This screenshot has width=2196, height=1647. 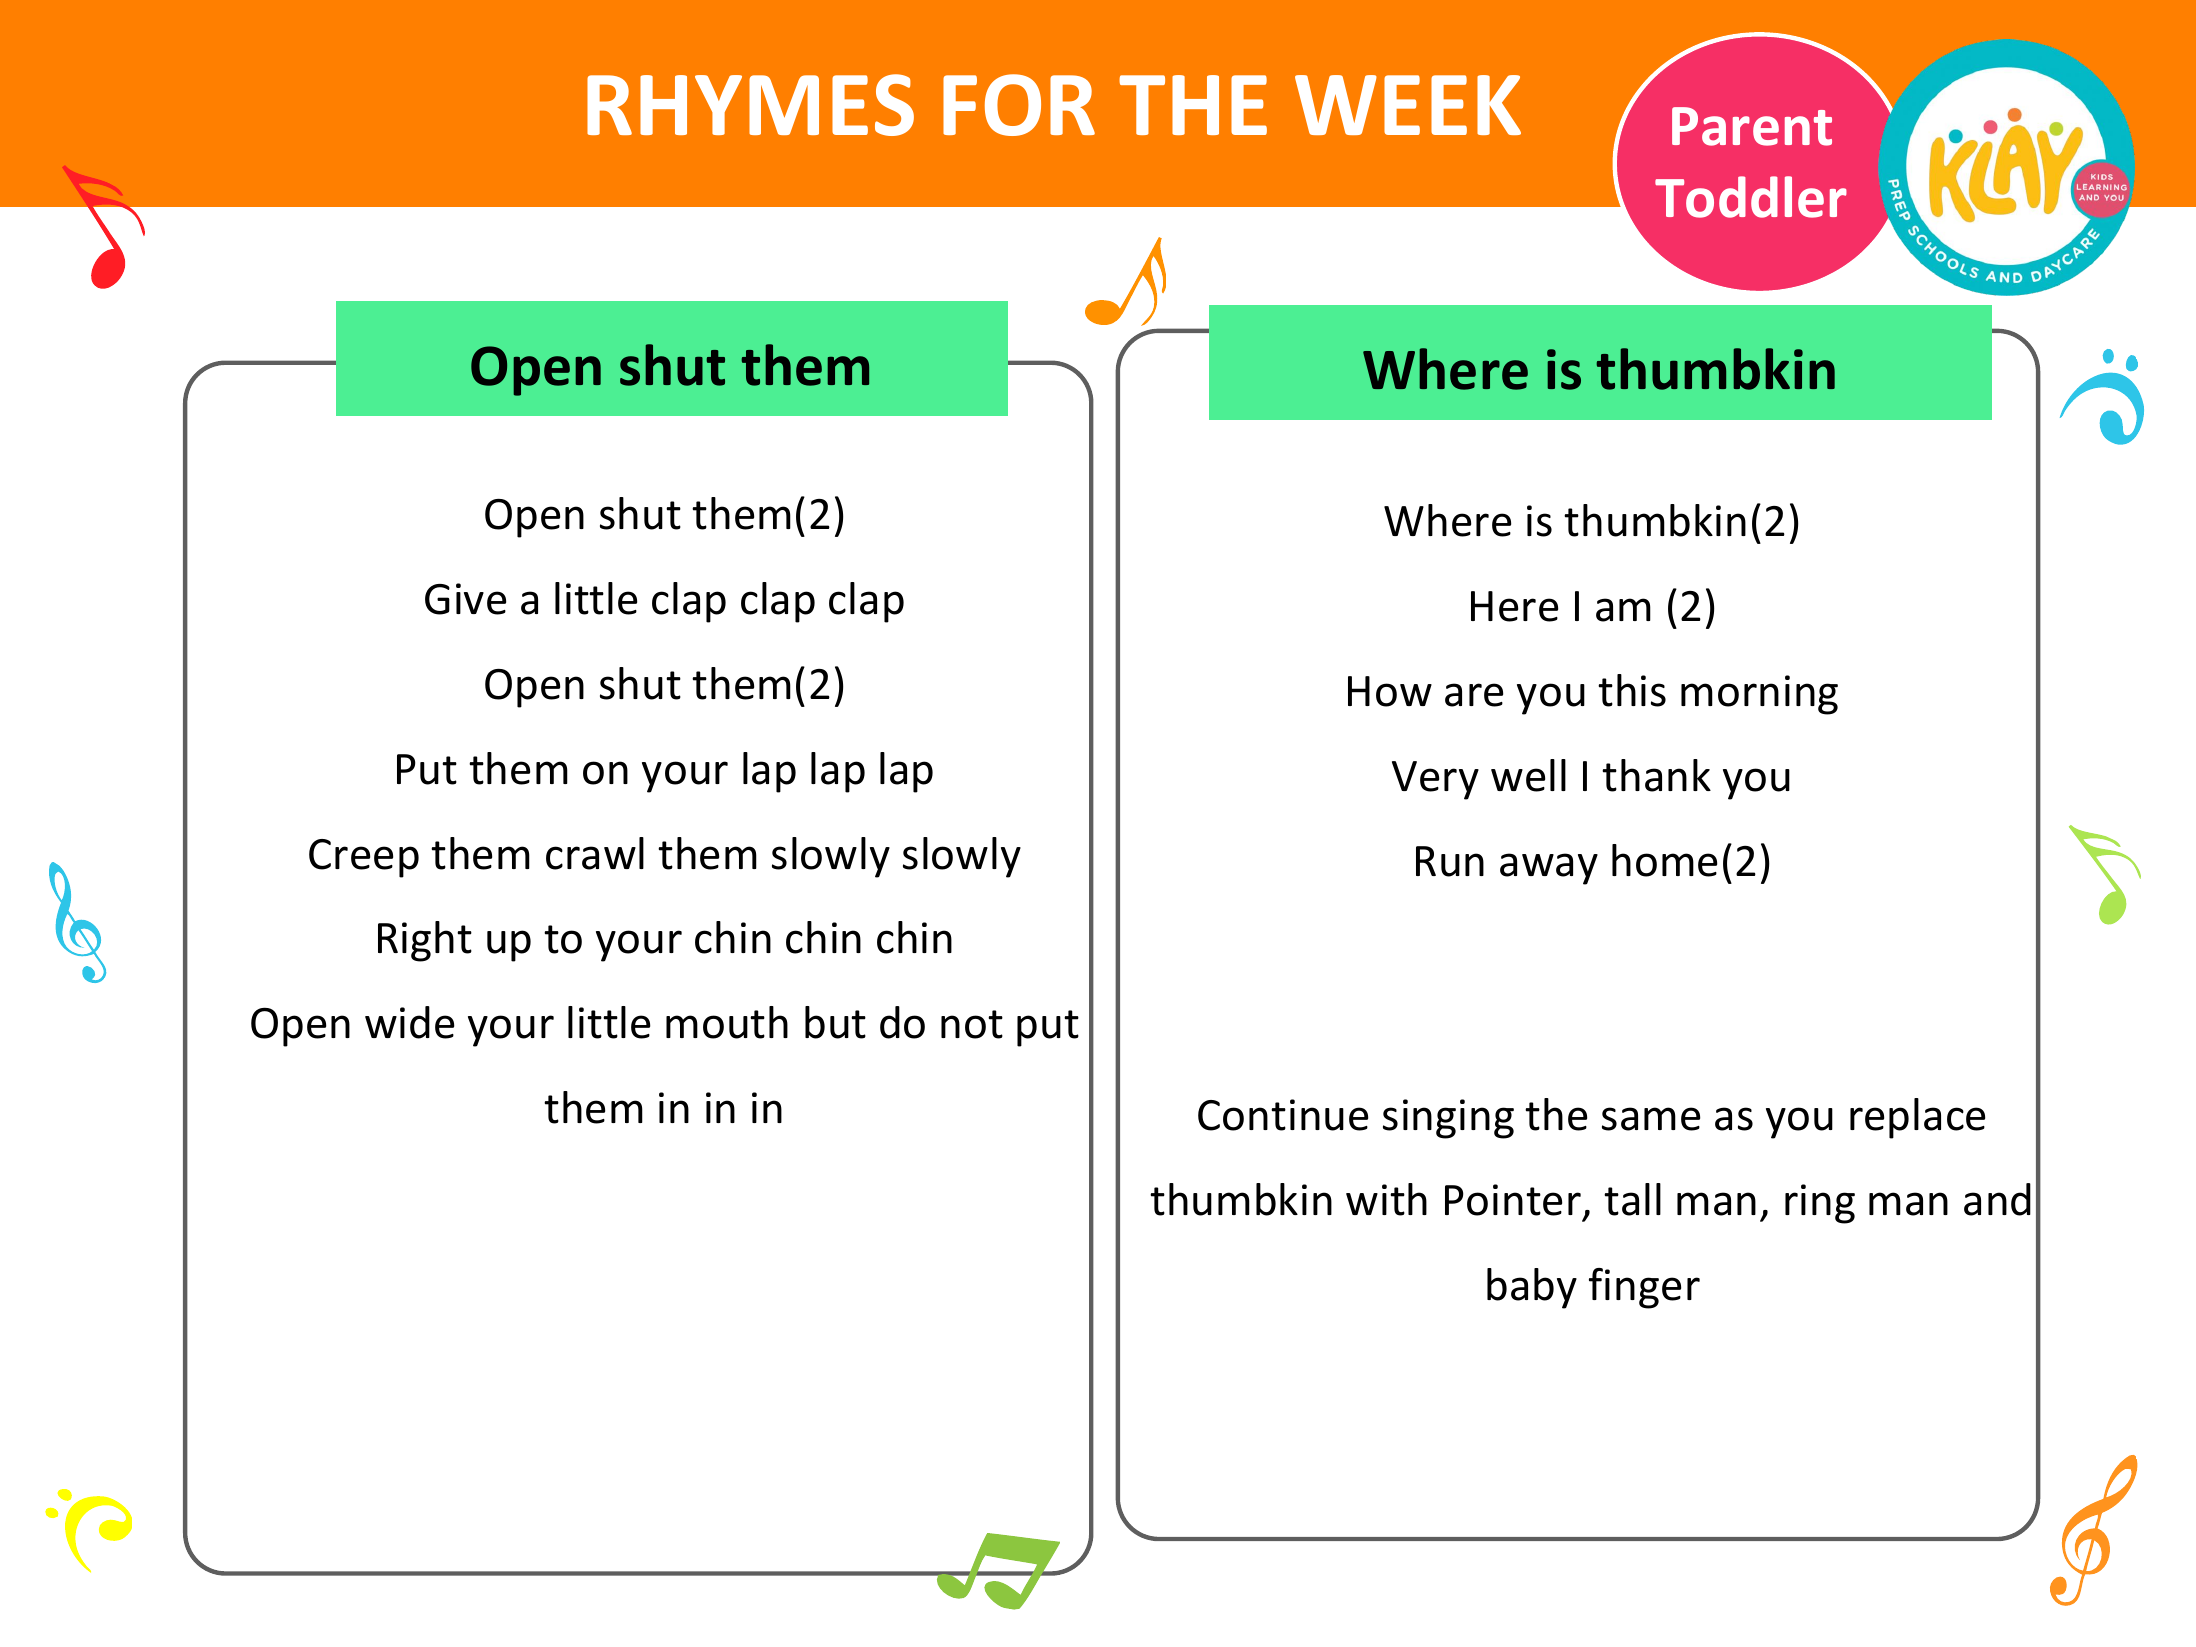 What do you see at coordinates (1386, 1199) in the screenshot?
I see `with` at bounding box center [1386, 1199].
